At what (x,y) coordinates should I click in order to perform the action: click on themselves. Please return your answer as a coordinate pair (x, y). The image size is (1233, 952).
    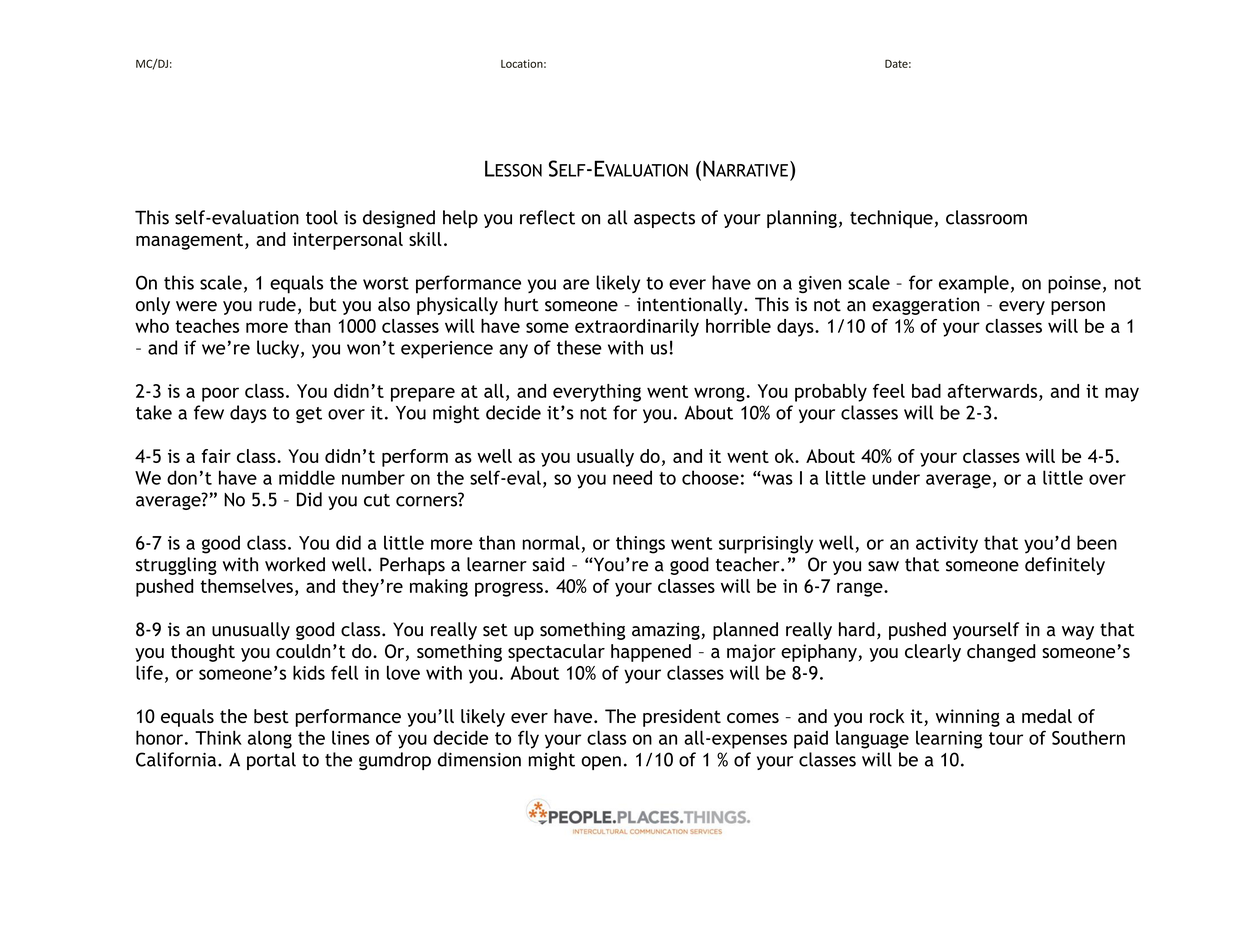
    Looking at the image, I should click on (246, 586).
